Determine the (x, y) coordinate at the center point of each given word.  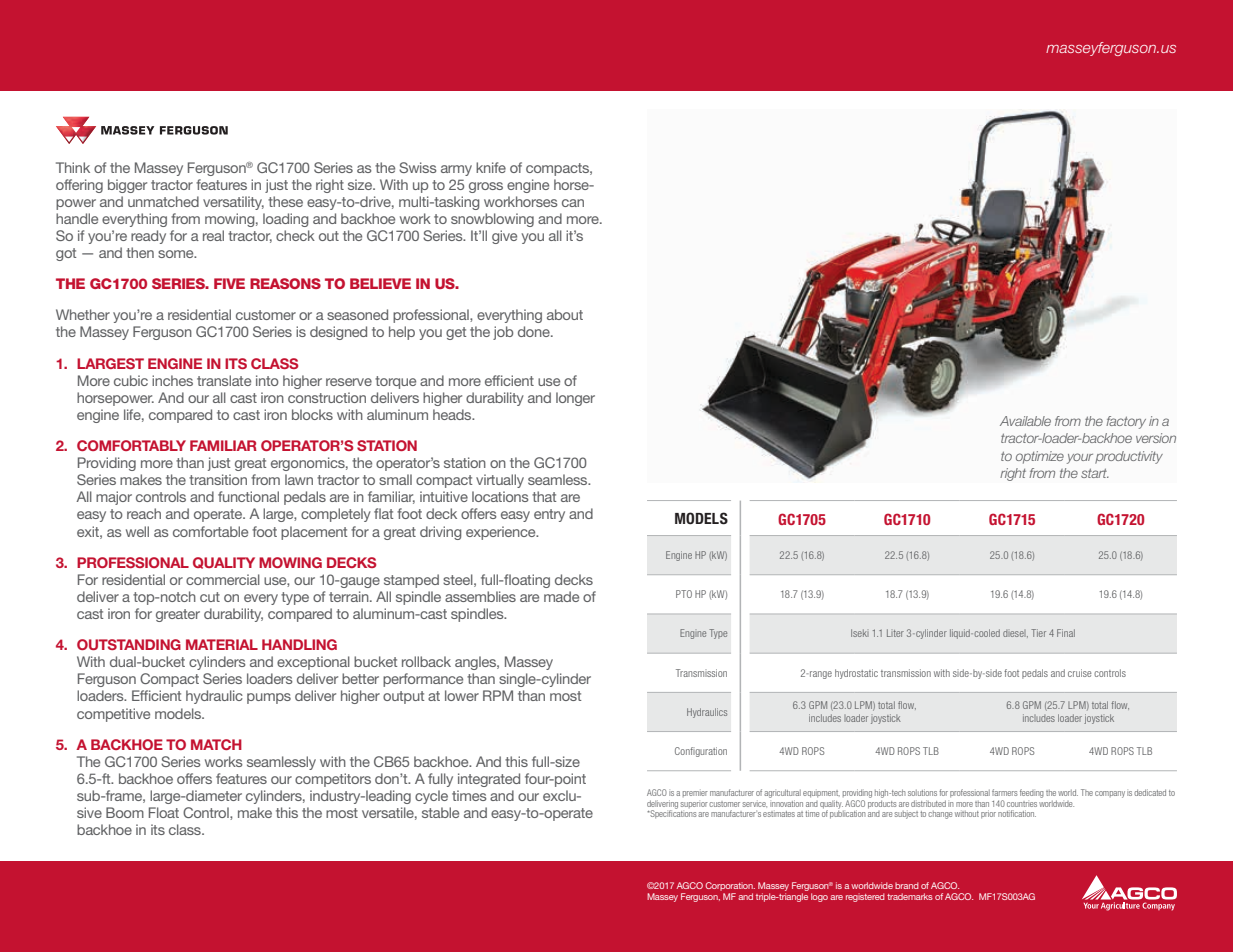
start (1095, 473)
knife (491, 167)
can (573, 203)
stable (440, 812)
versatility (233, 203)
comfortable (210, 531)
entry (549, 515)
